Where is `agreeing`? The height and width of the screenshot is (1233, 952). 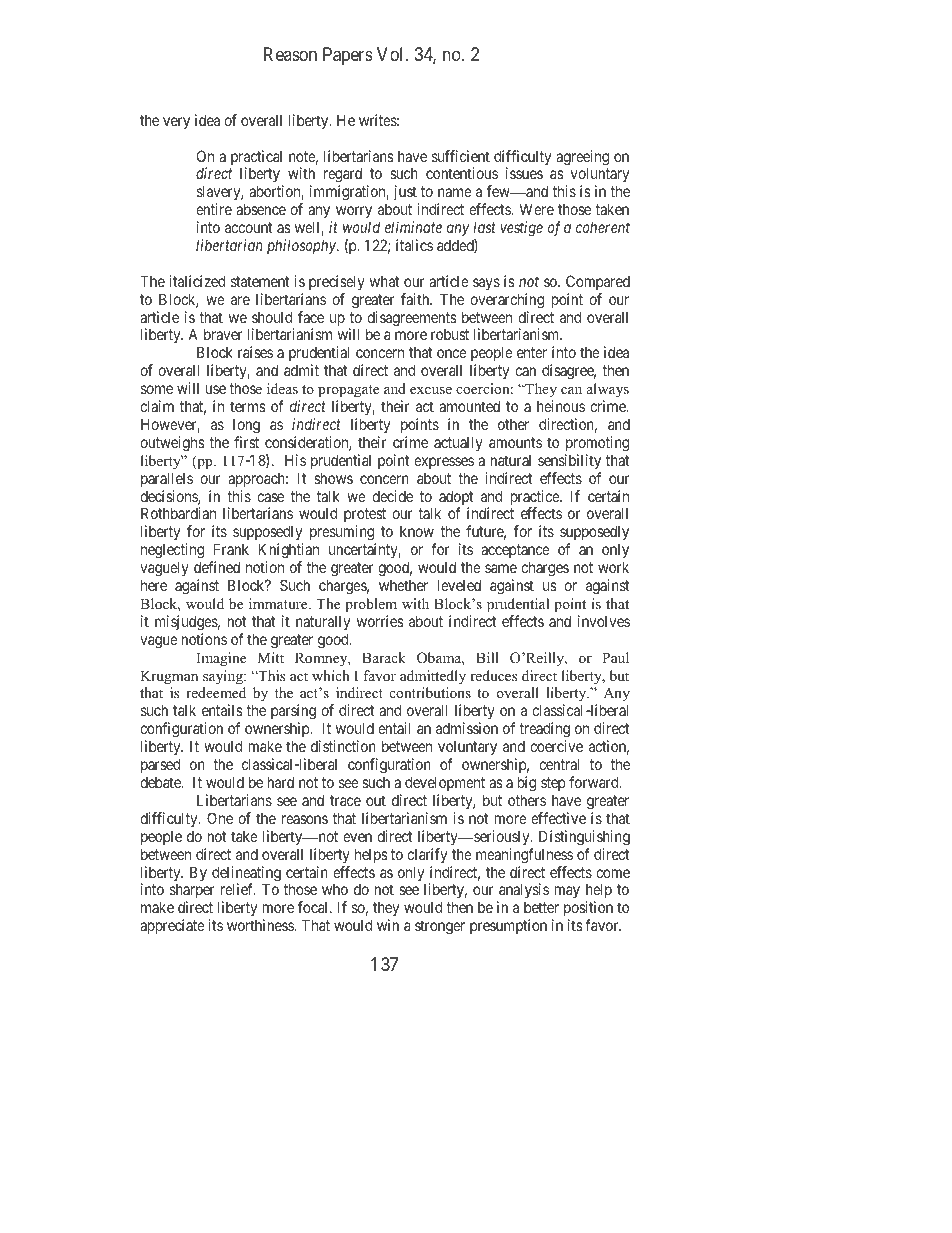 agreeing is located at coordinates (582, 159).
